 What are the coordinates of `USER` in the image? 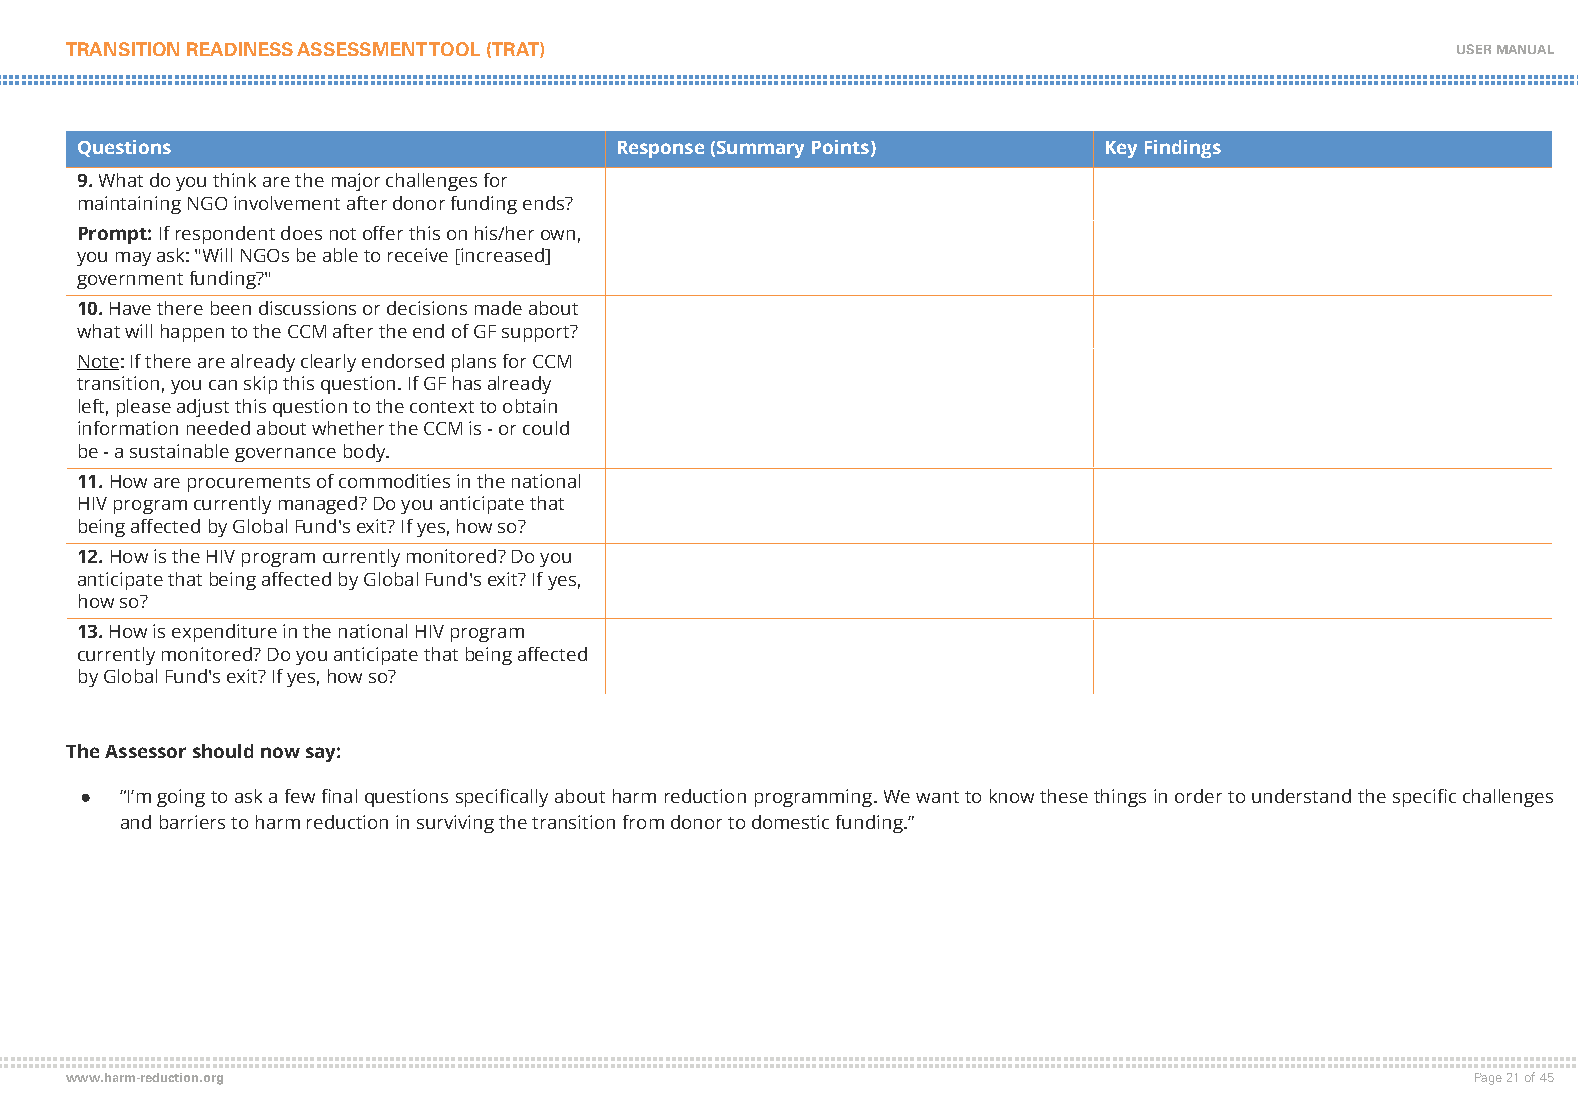 It's located at (1474, 49).
